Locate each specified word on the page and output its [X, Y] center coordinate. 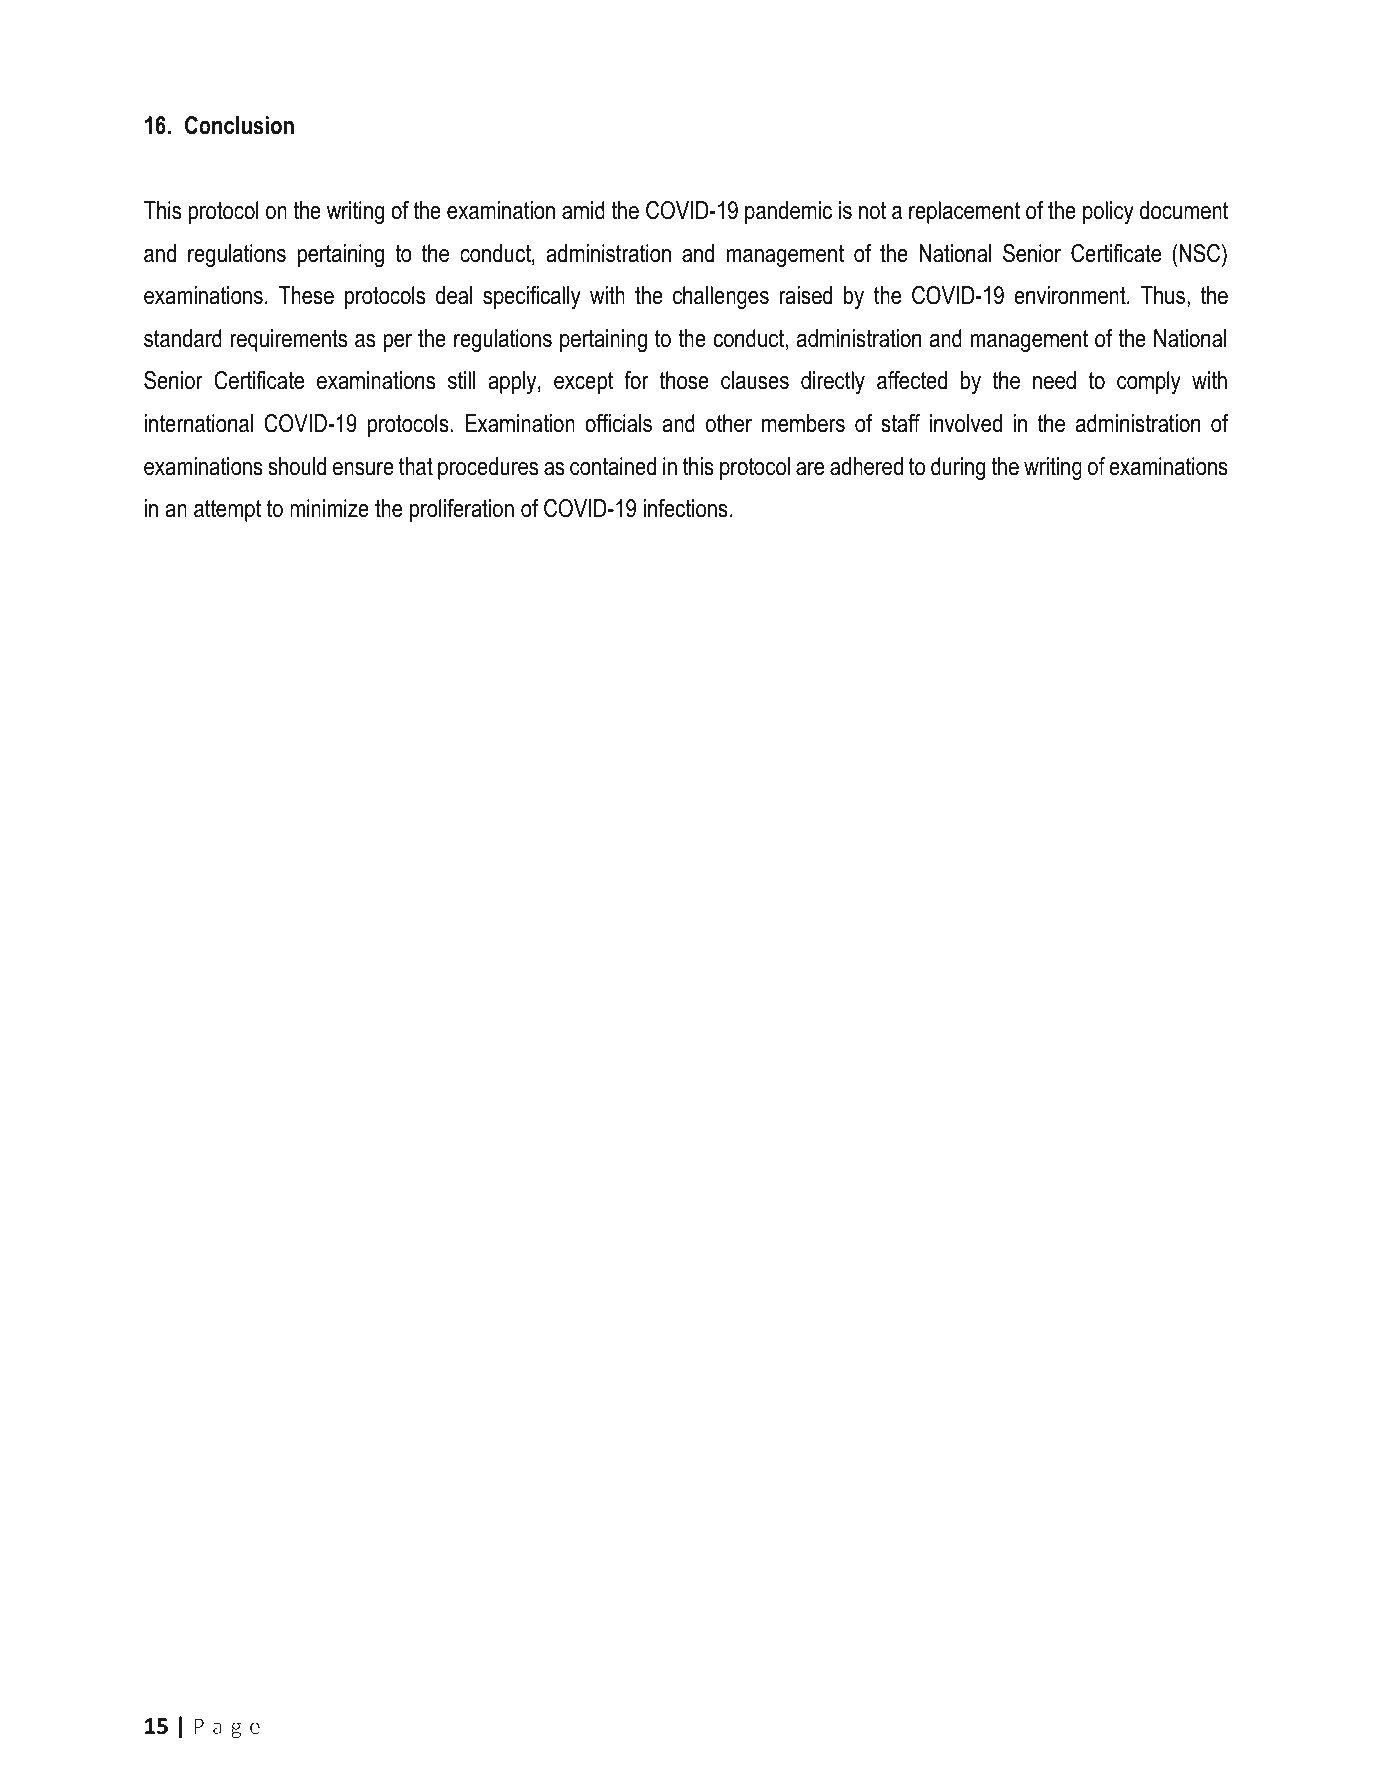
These [306, 295]
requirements [288, 340]
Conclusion [239, 125]
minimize [329, 508]
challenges [721, 298]
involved [966, 423]
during [958, 469]
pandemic [788, 212]
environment [1071, 295]
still [461, 380]
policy [1108, 212]
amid [583, 210]
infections [685, 508]
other [729, 423]
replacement [964, 212]
